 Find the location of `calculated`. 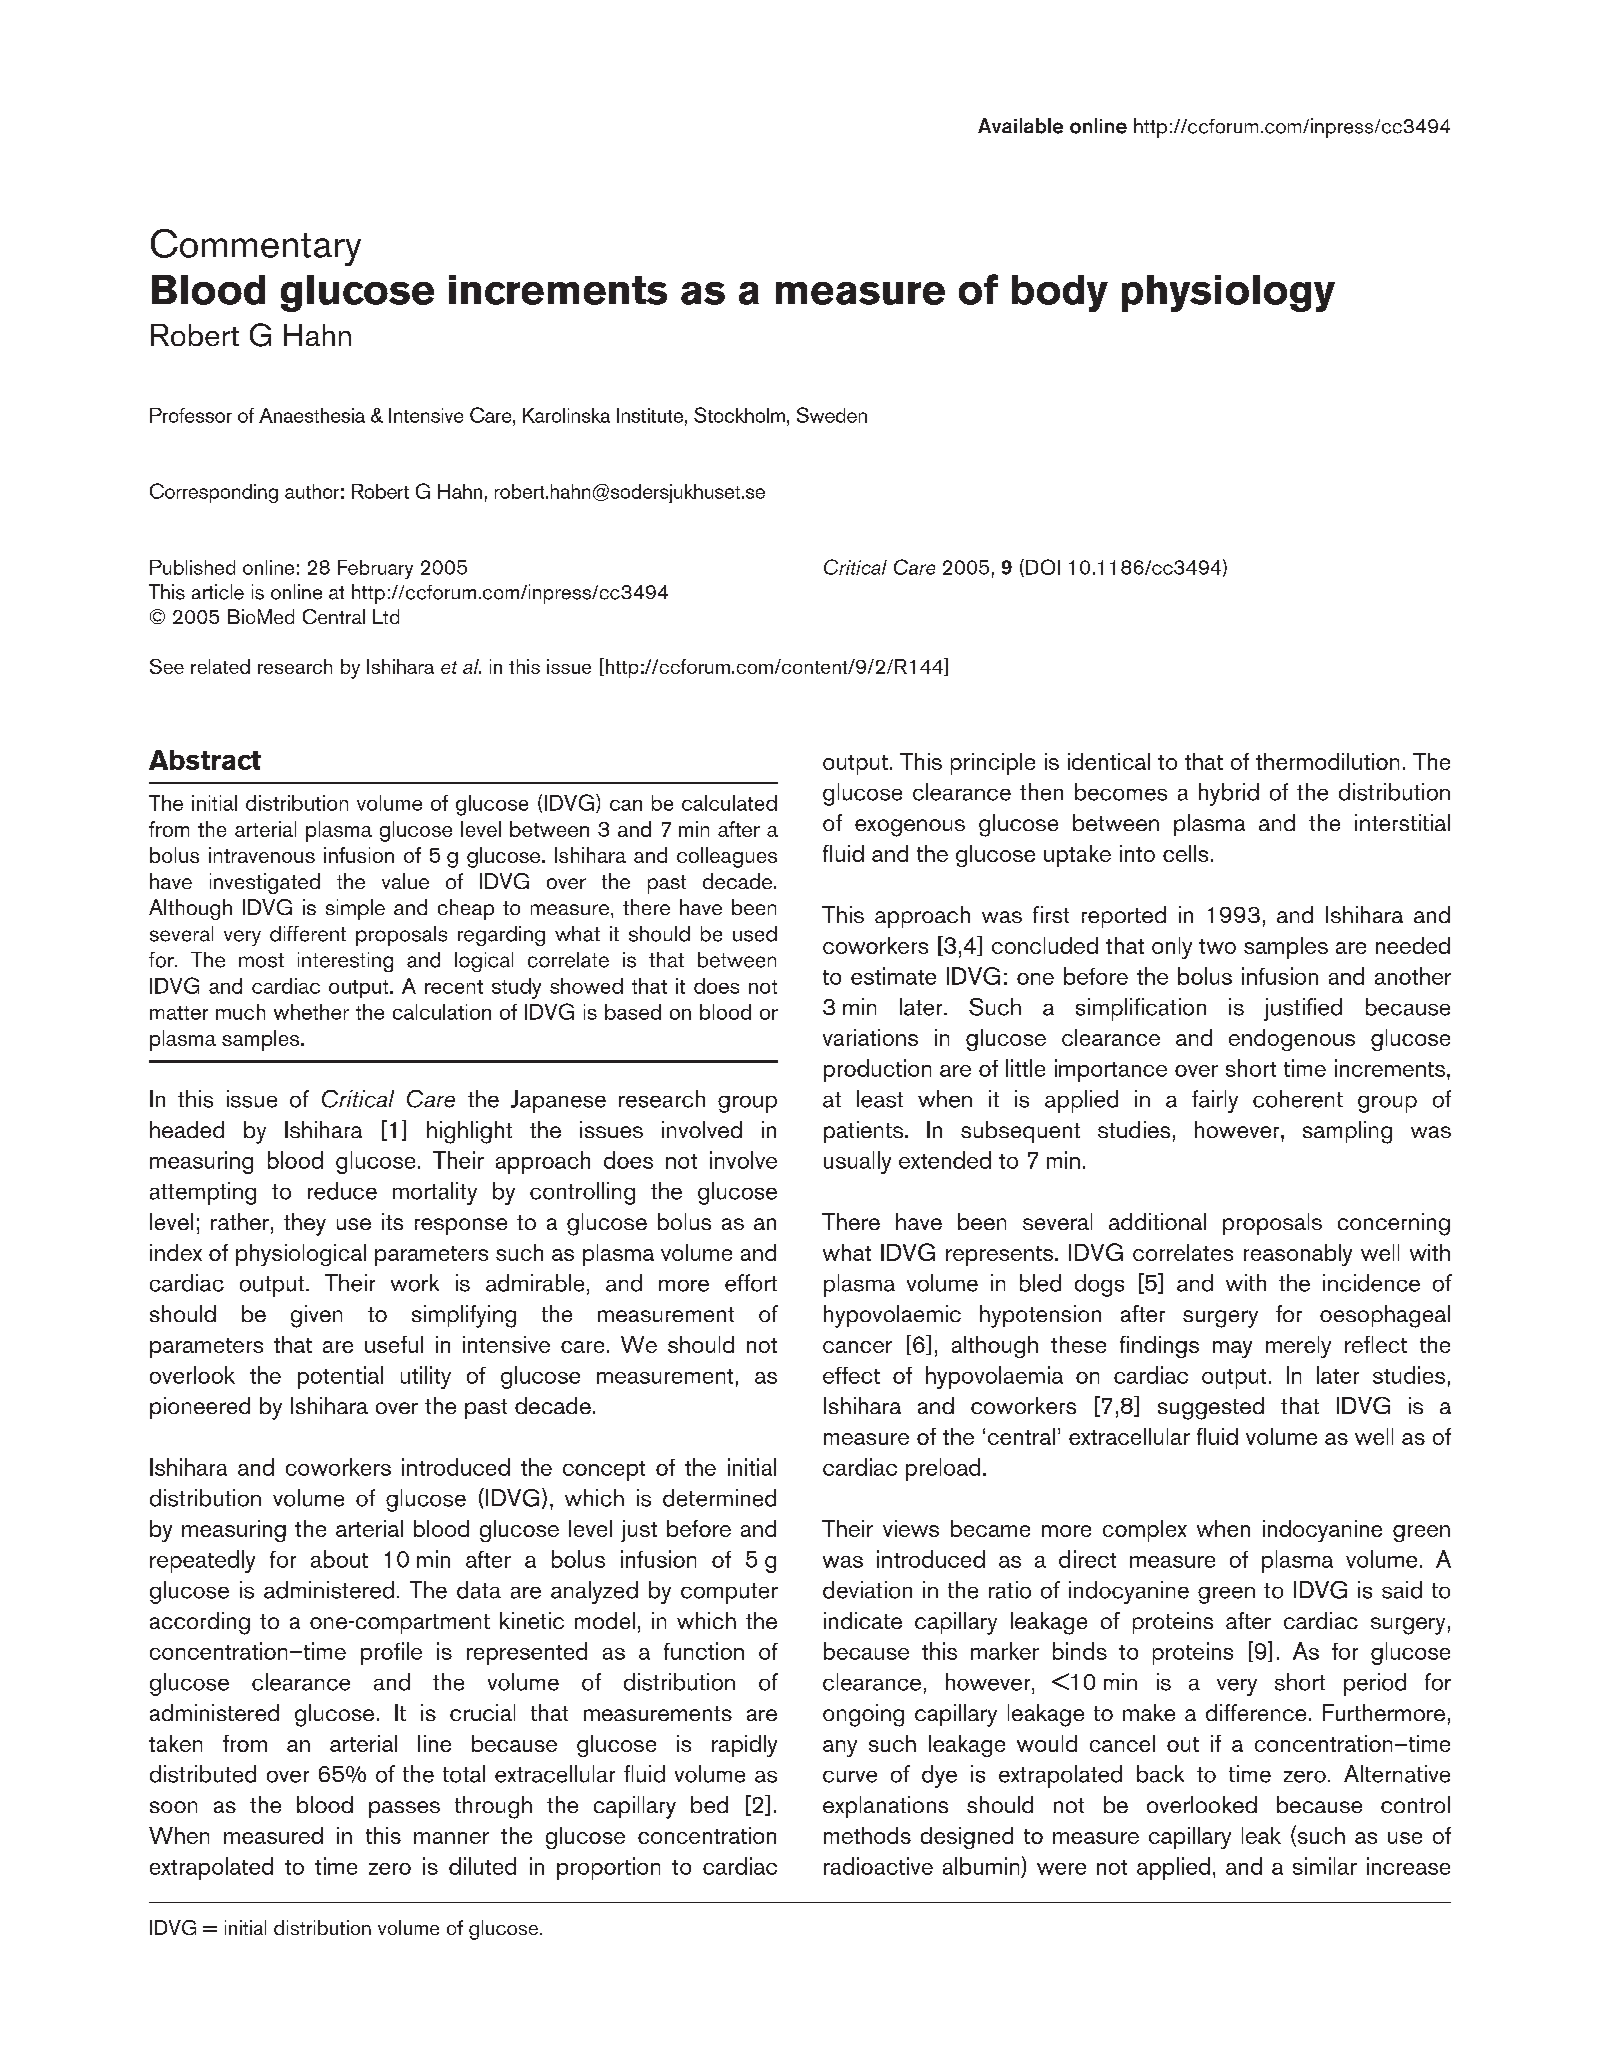

calculated is located at coordinates (729, 803).
